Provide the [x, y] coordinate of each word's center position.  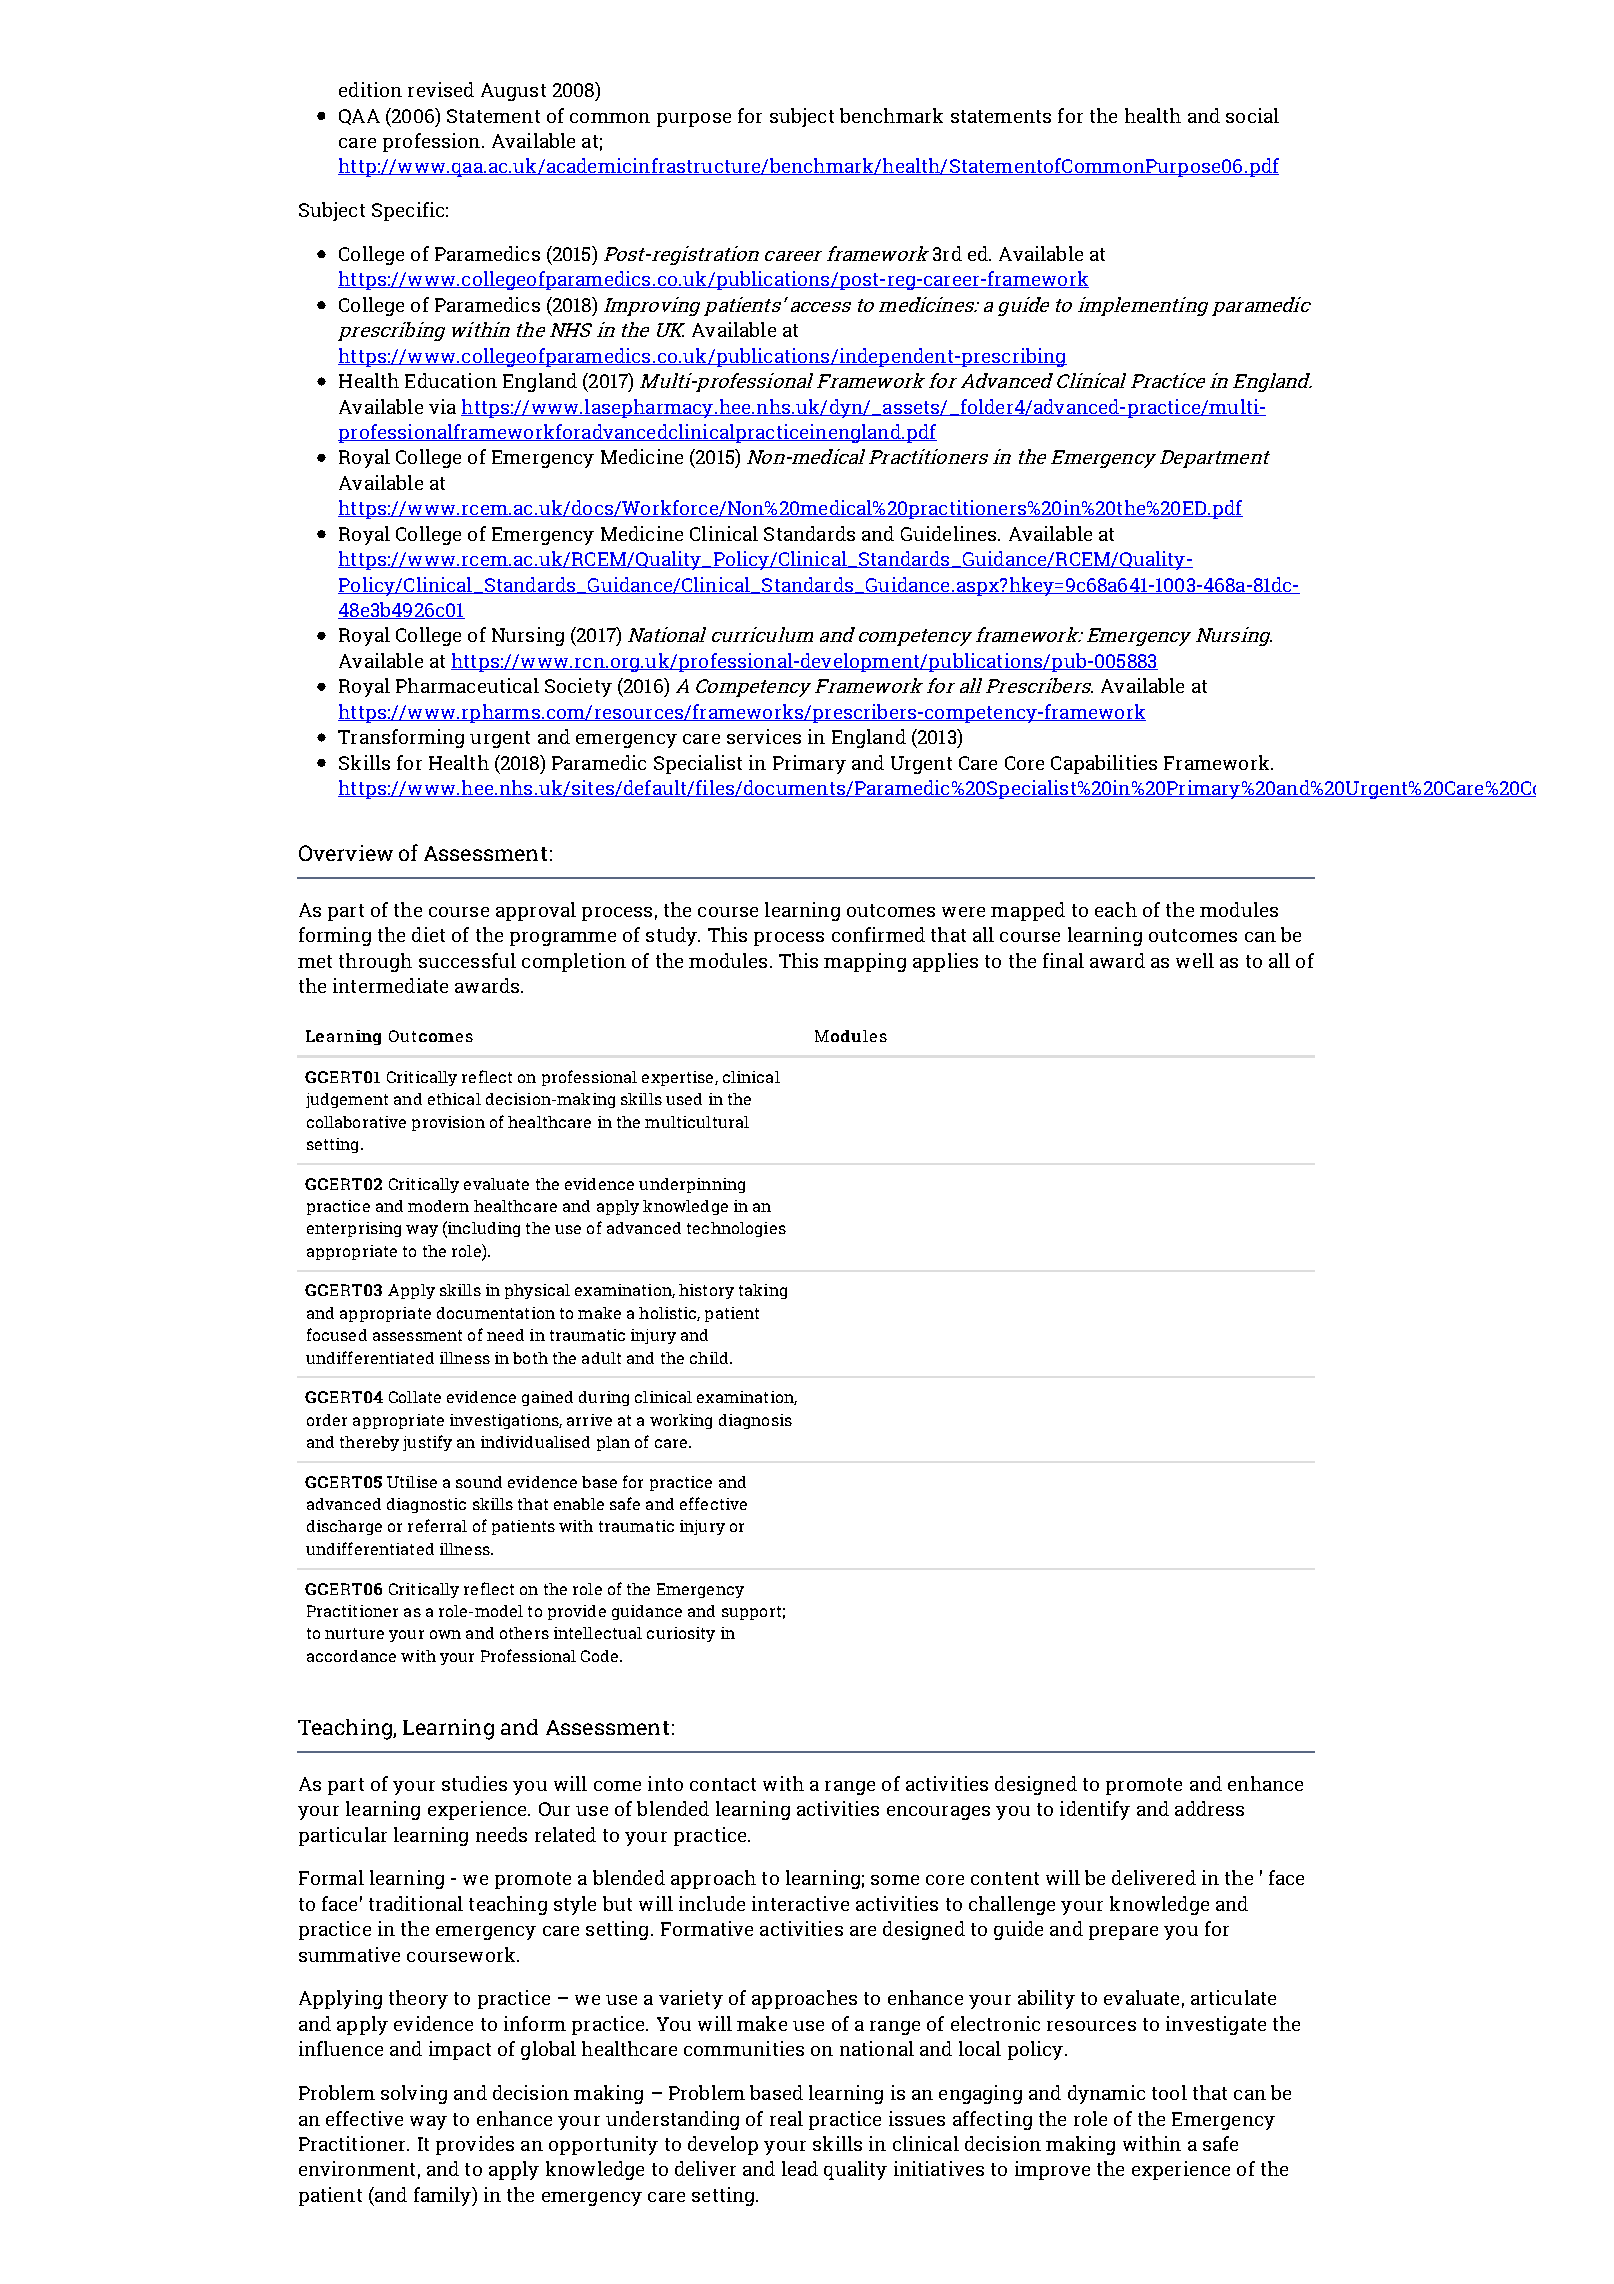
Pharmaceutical [467, 685]
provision [448, 1123]
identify [1095, 1810]
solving [414, 2094]
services [764, 736]
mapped [1028, 911]
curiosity [681, 1634]
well [1195, 960]
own [445, 1634]
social [1252, 115]
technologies [736, 1229]
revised [441, 89]
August [513, 92]
